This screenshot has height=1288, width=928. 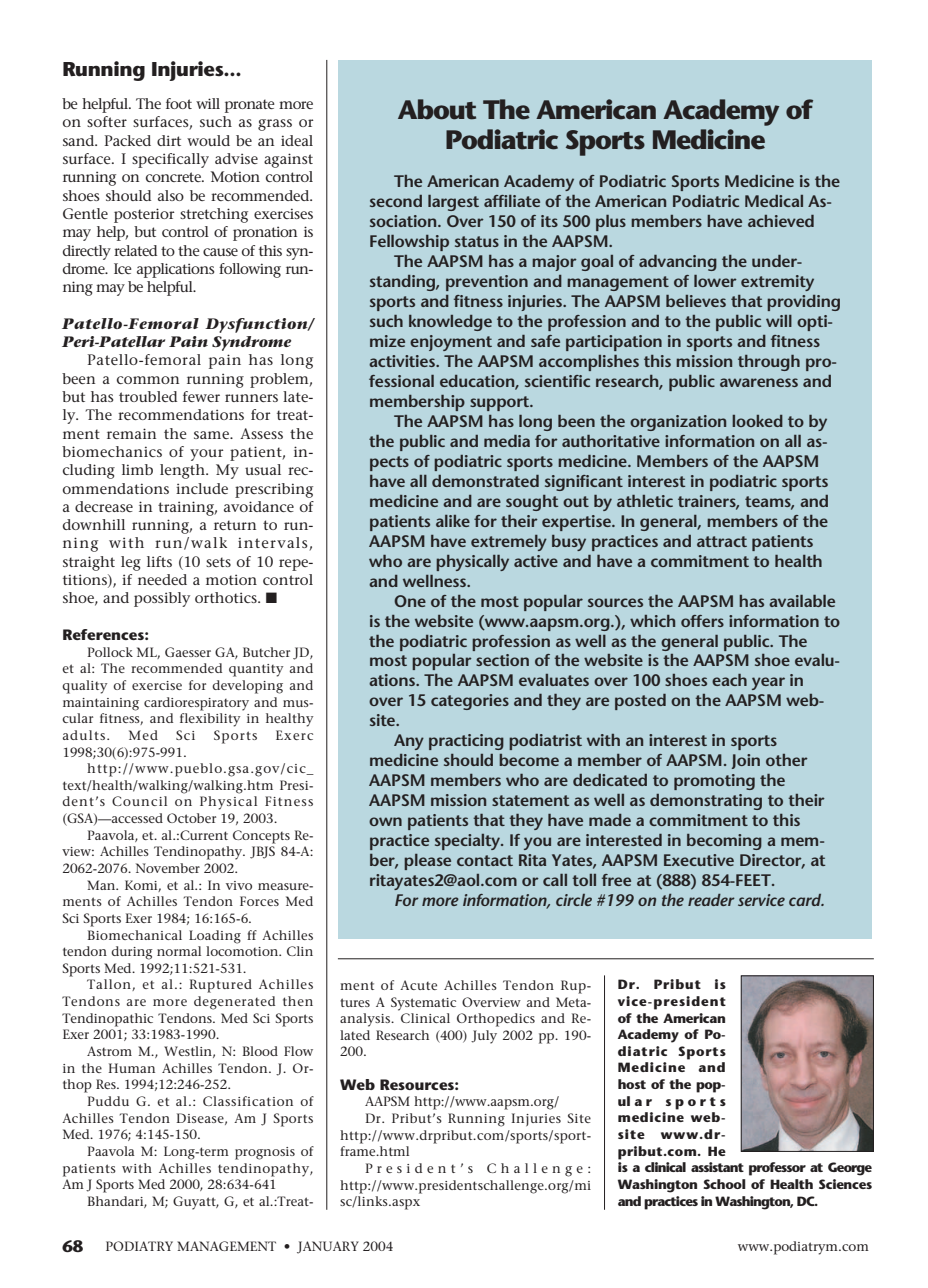 I want to click on Medical, so click(x=774, y=201).
